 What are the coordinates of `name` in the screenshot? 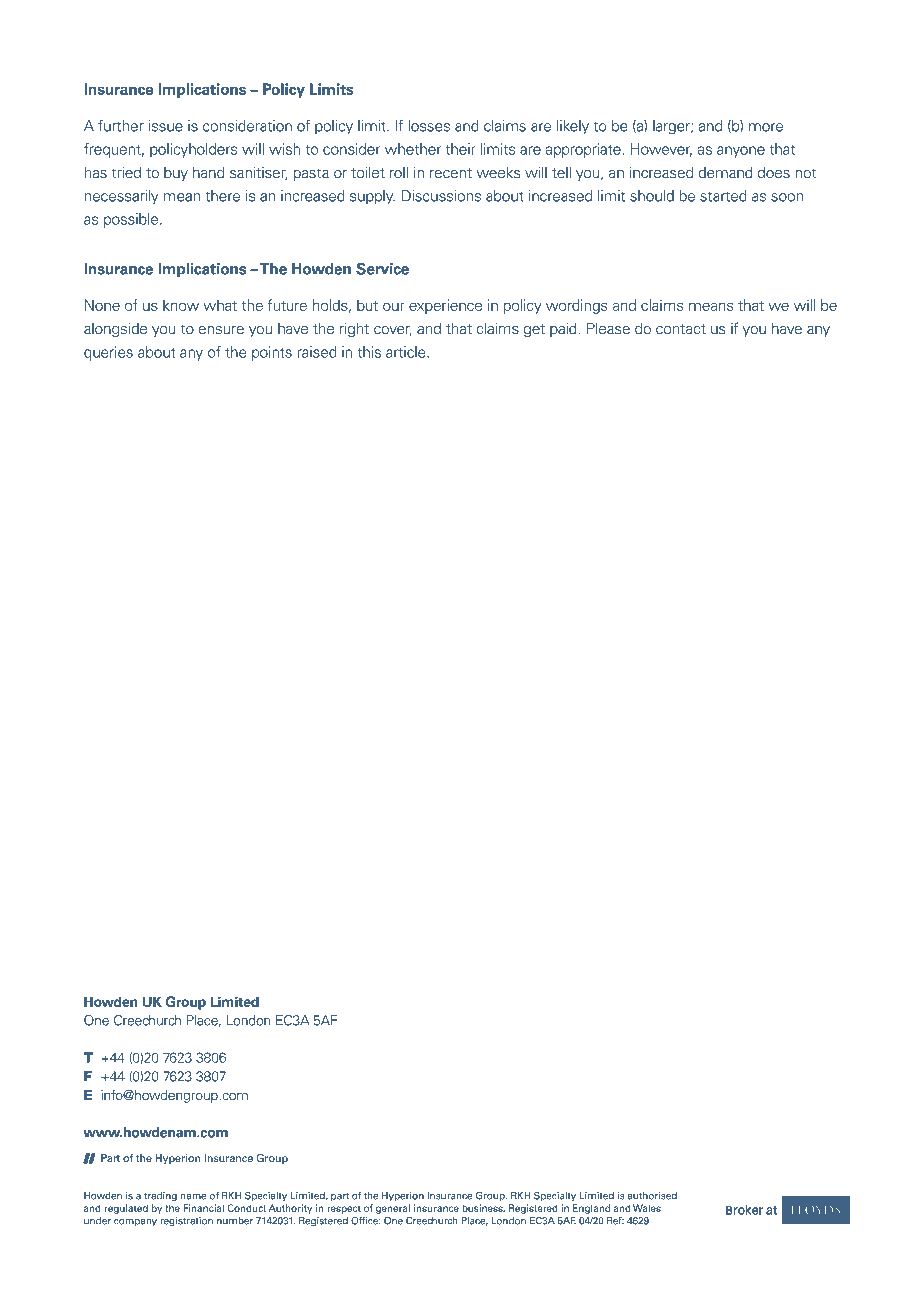 It's located at (193, 1197).
